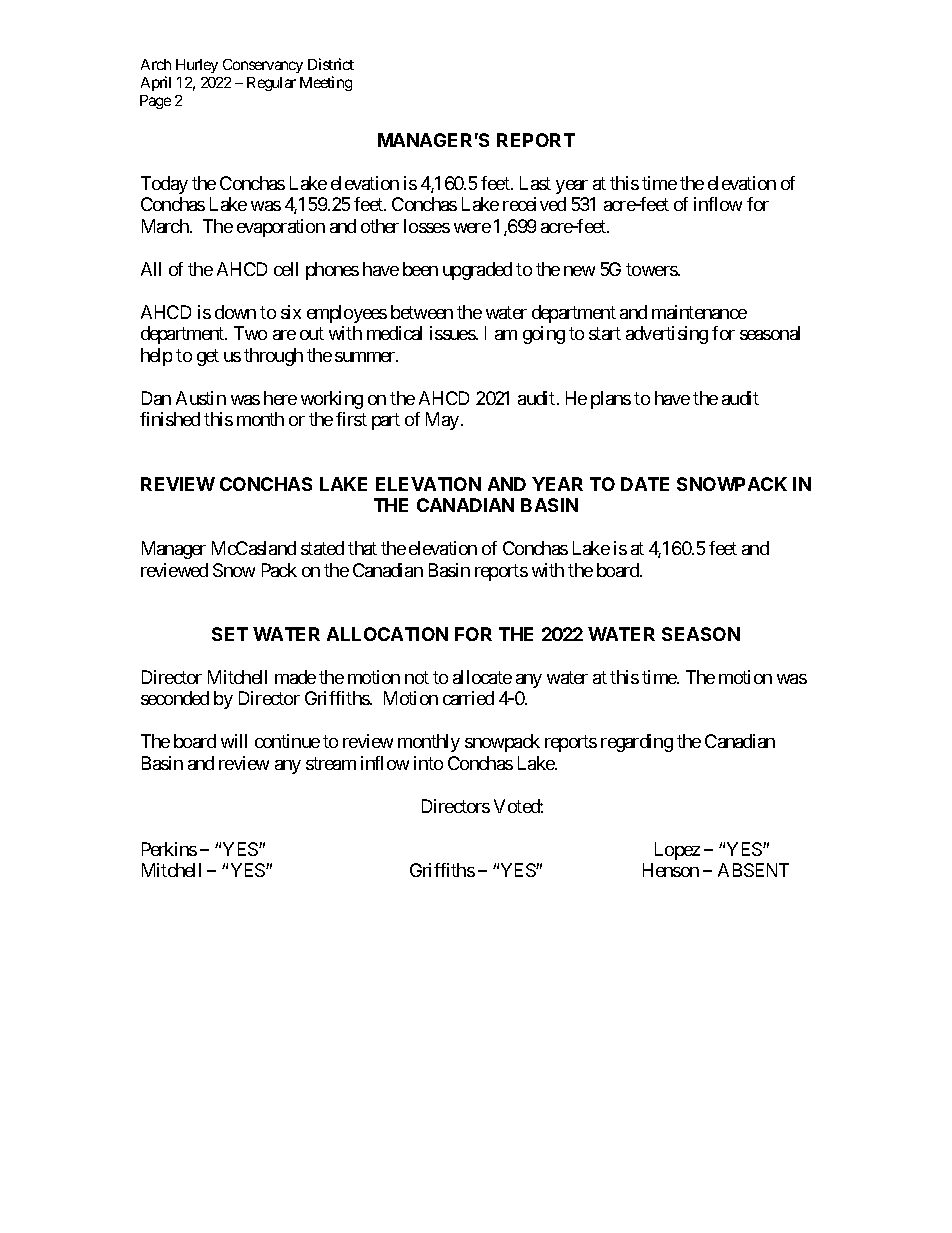 The height and width of the screenshot is (1233, 952). What do you see at coordinates (422, 312) in the screenshot?
I see `between` at bounding box center [422, 312].
